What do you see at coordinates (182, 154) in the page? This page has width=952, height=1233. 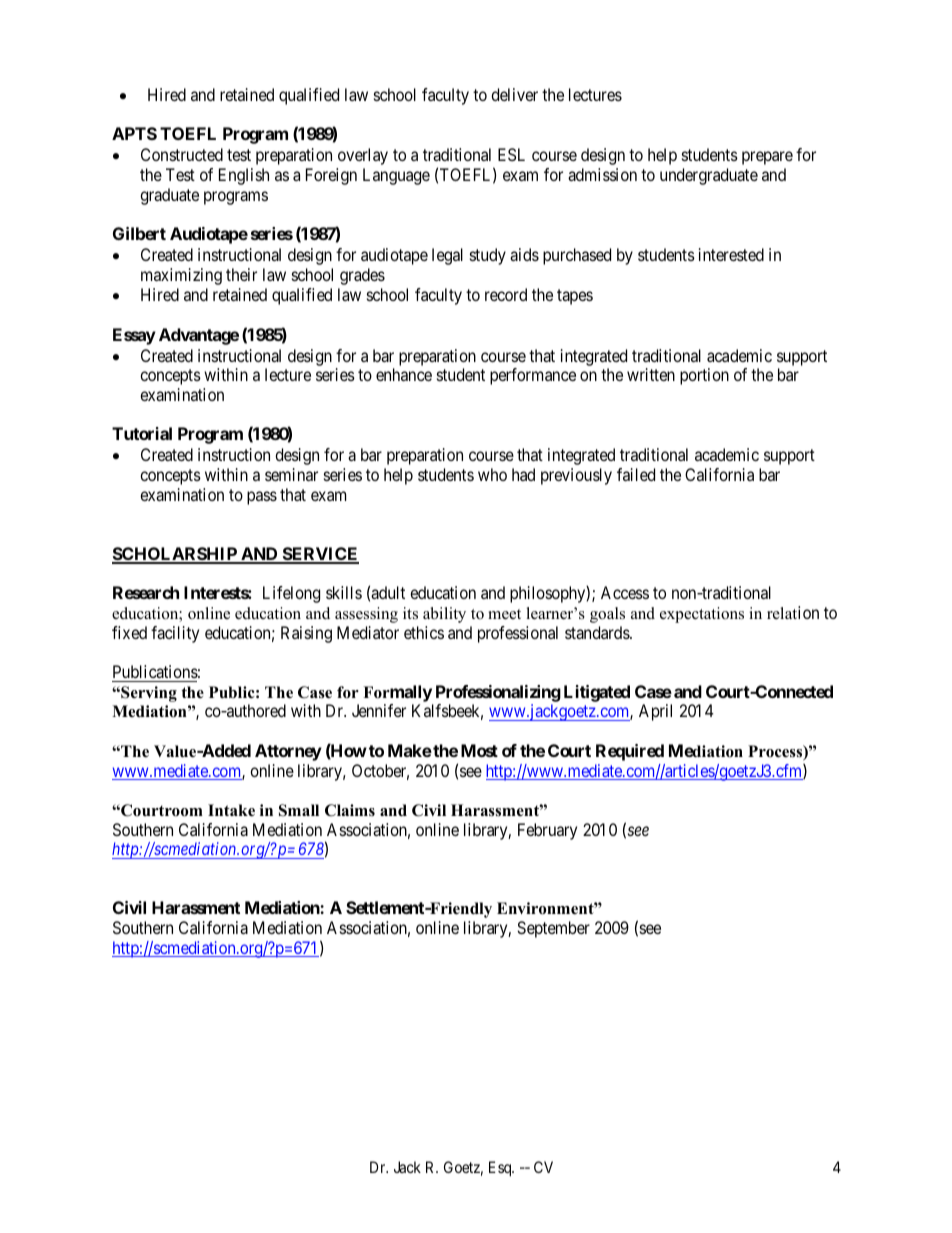 I see `Constructed` at bounding box center [182, 154].
